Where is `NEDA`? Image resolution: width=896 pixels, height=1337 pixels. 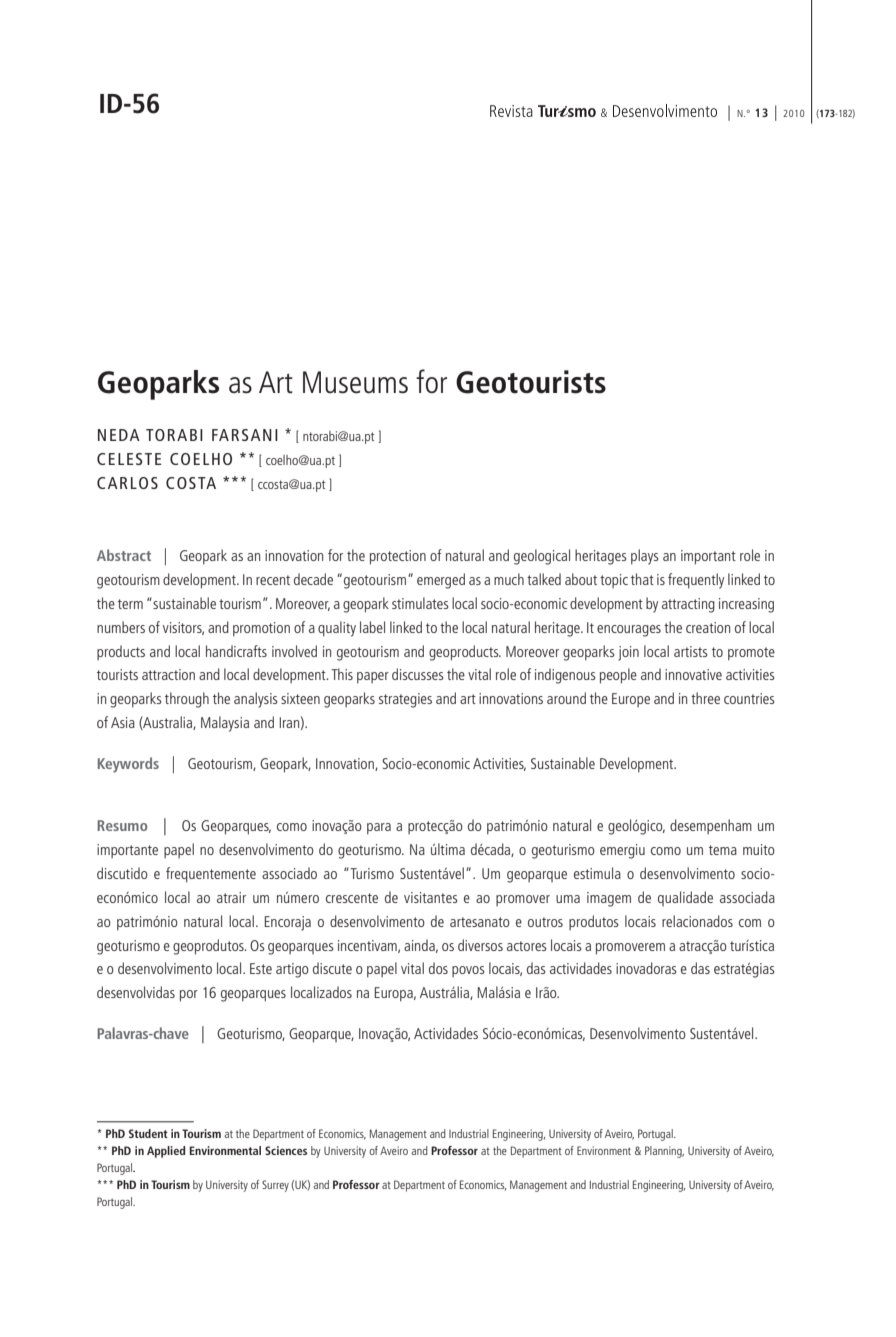 NEDA is located at coordinates (119, 435).
